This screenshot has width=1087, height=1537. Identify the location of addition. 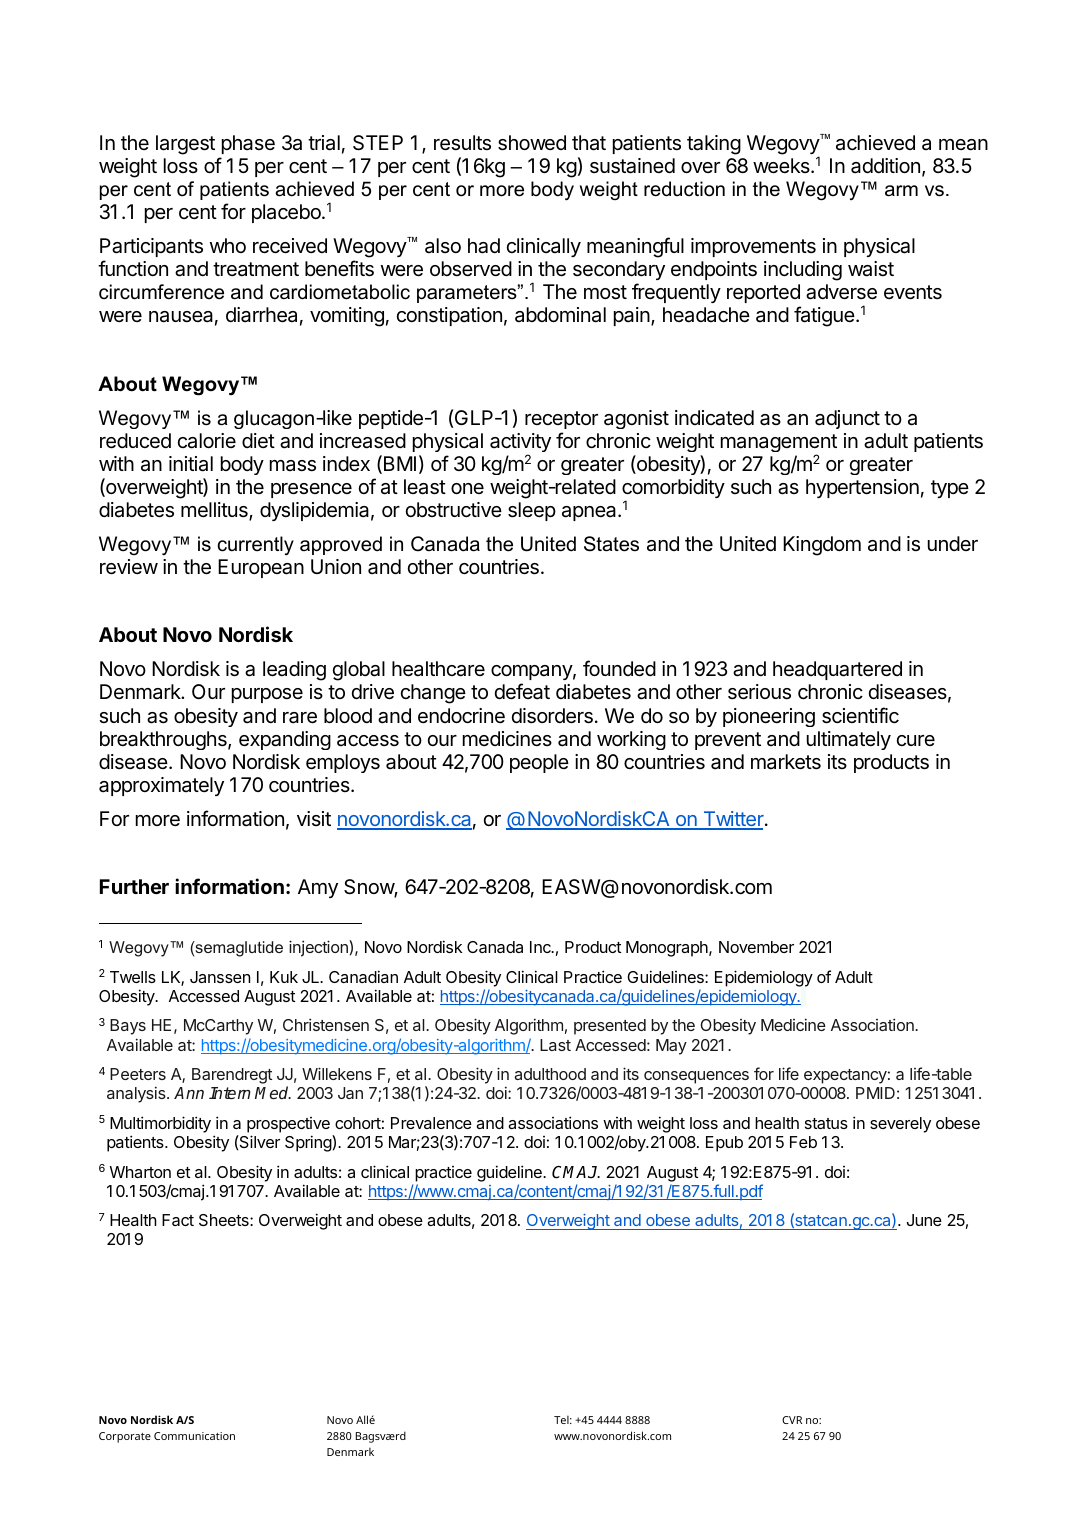
(885, 166).
